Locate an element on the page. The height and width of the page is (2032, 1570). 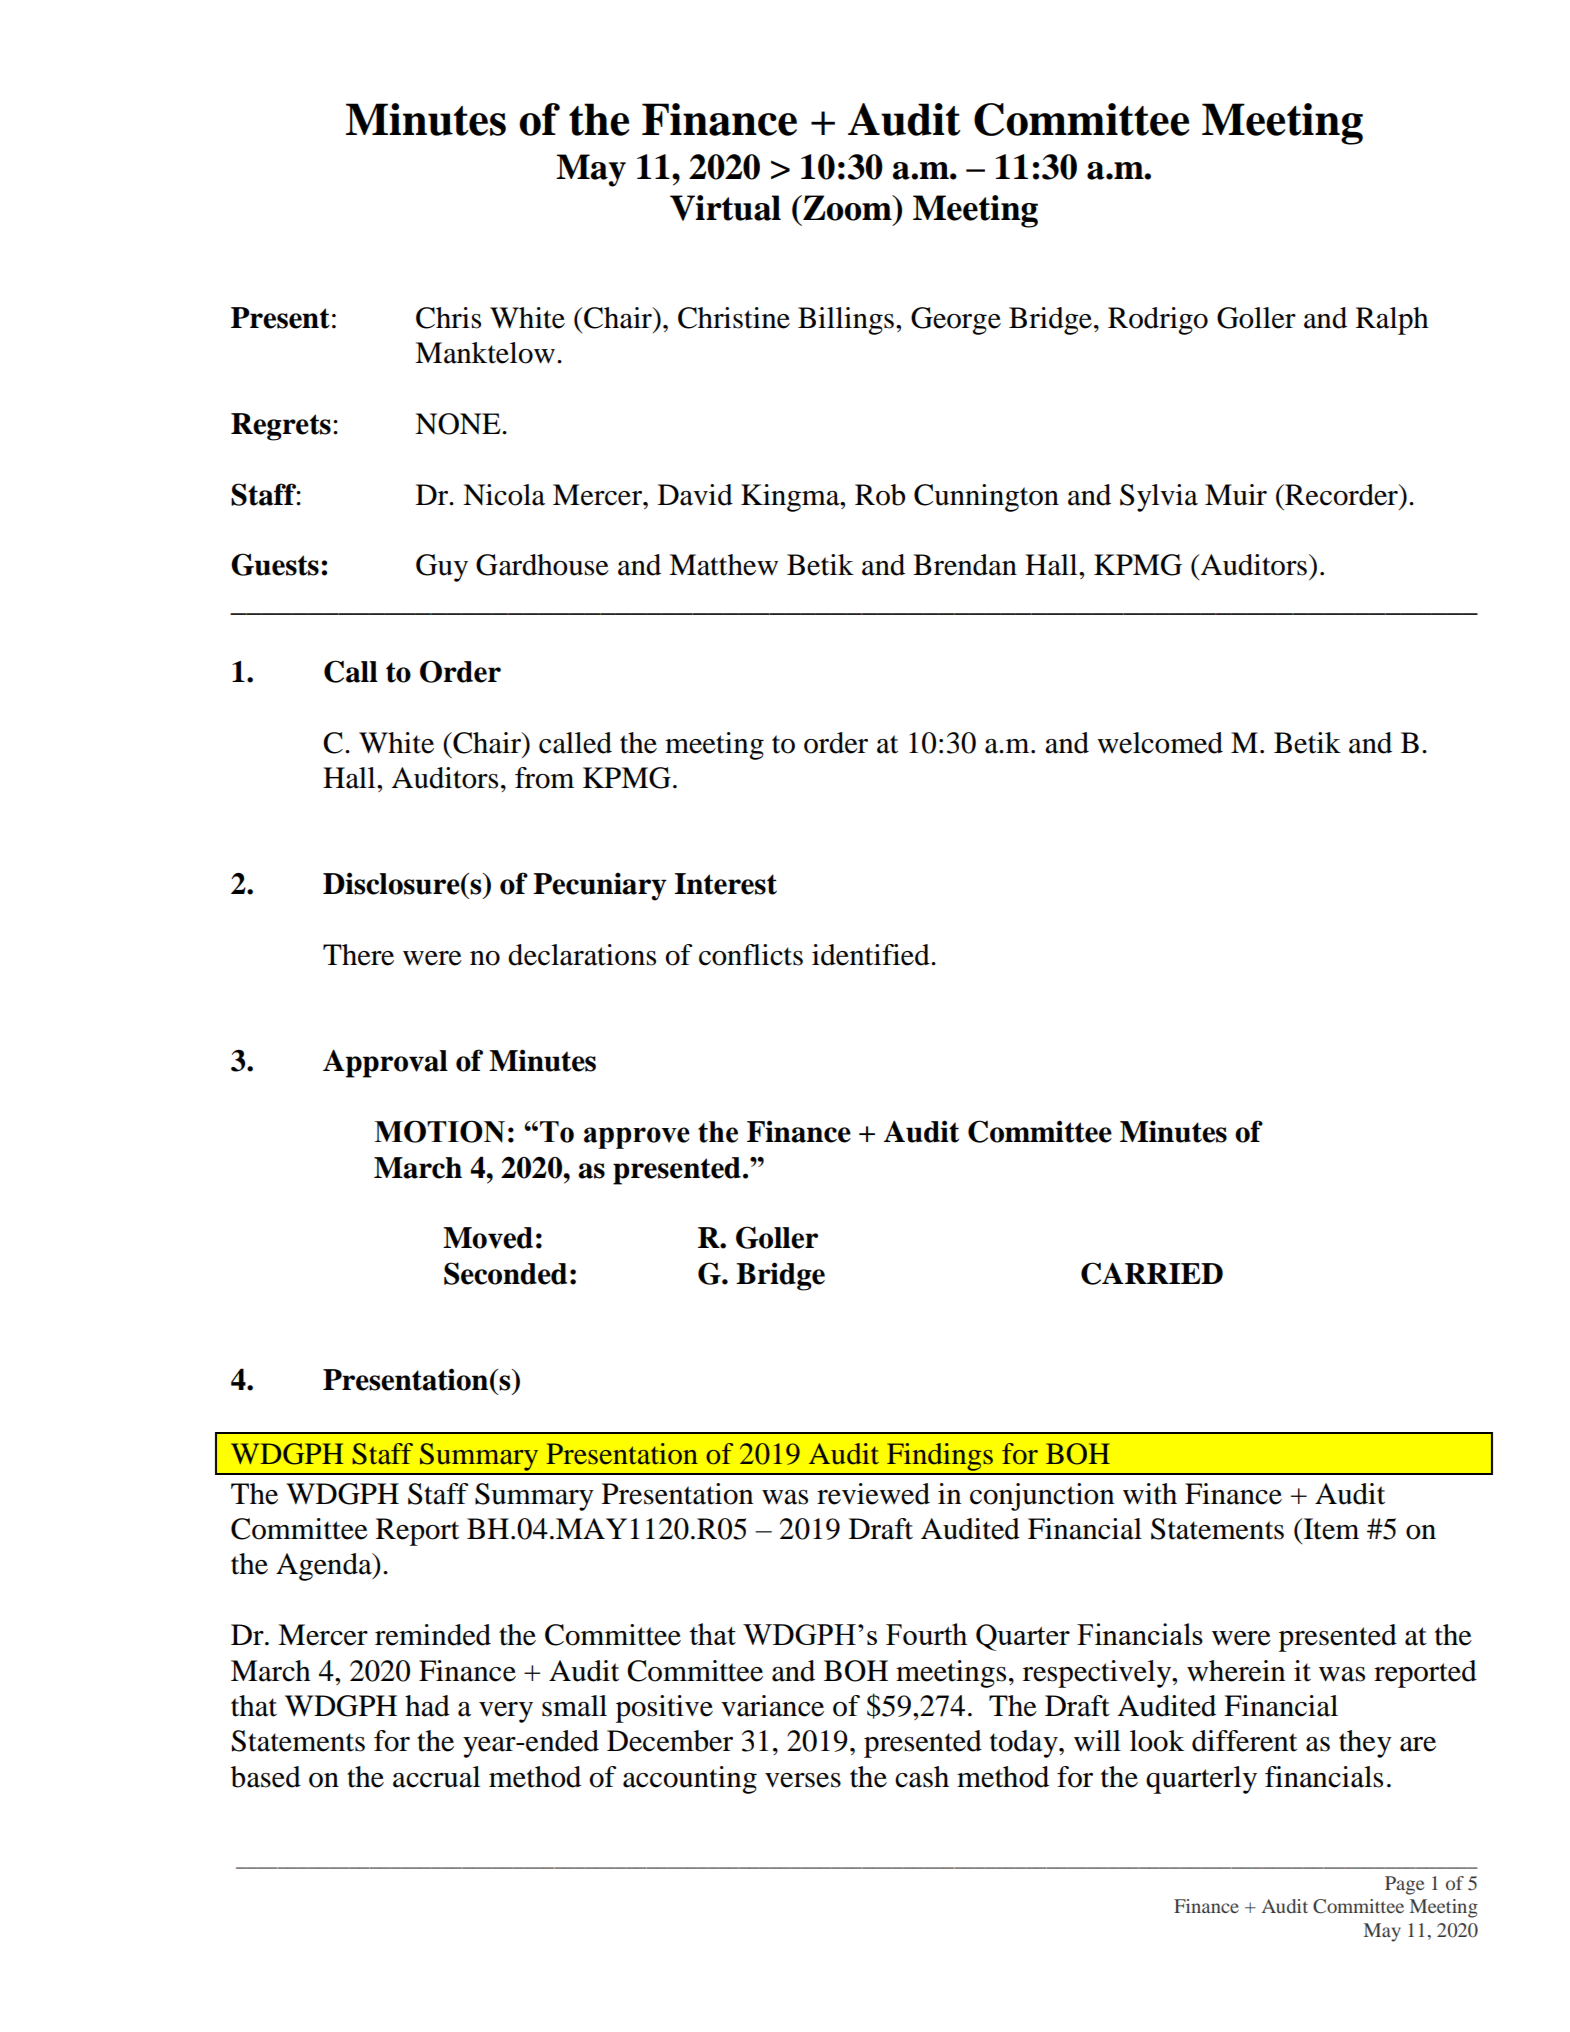
reviewed is located at coordinates (873, 1494).
